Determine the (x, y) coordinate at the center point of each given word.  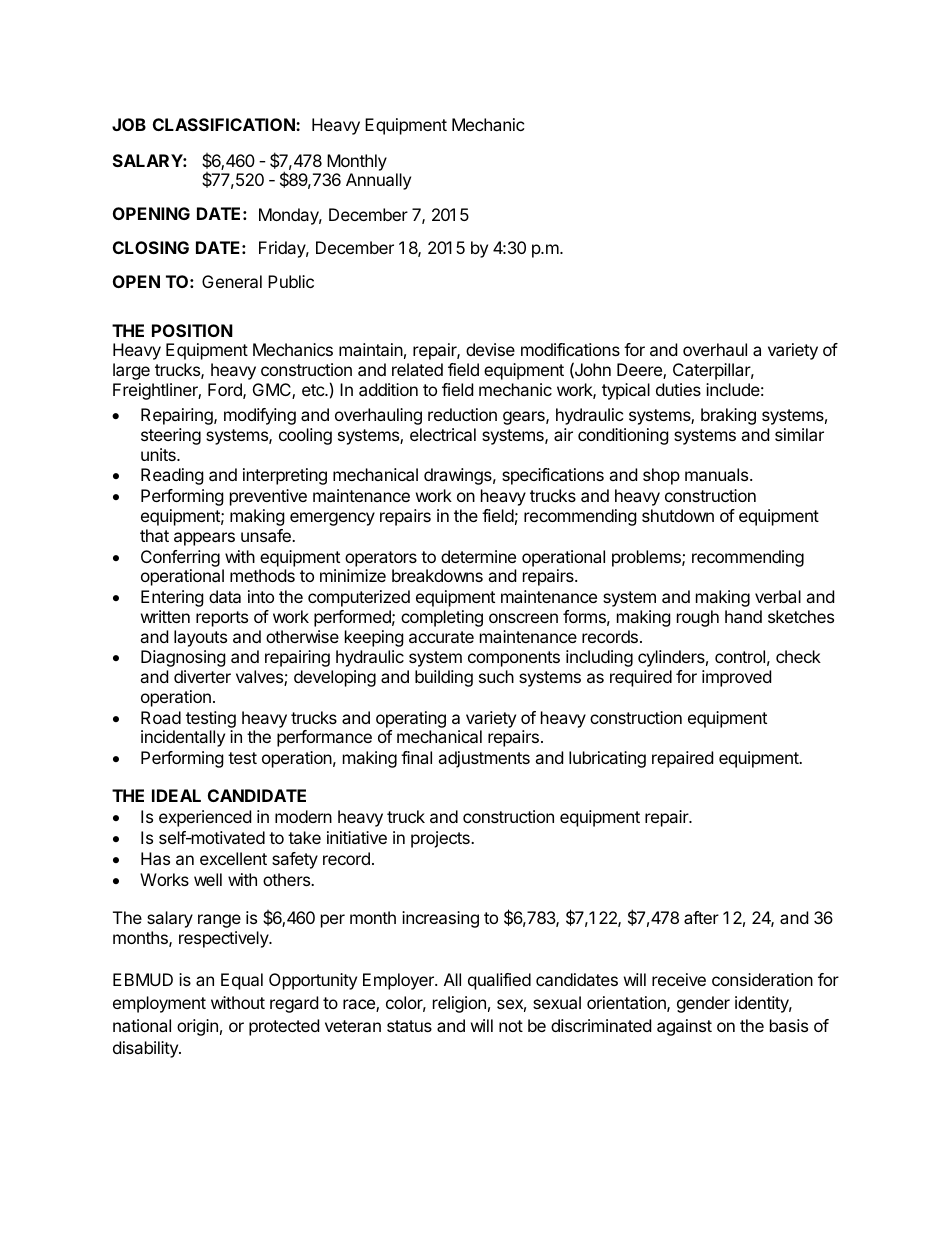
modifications (570, 349)
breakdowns (437, 575)
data (225, 596)
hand (743, 616)
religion (459, 1004)
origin (197, 1027)
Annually (378, 181)
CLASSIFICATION (225, 124)
